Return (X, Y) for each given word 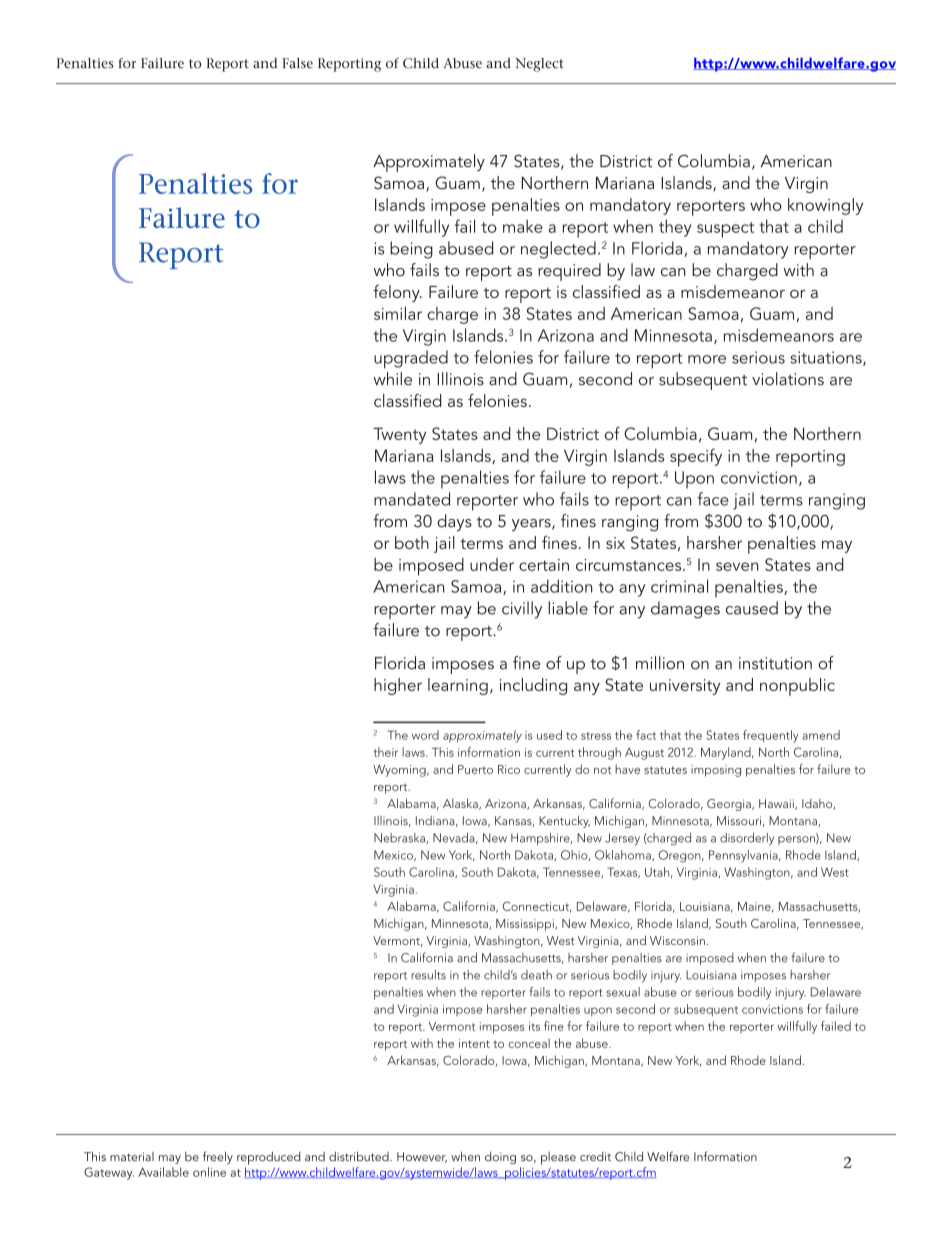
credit (595, 1157)
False (297, 63)
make (523, 226)
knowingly (825, 206)
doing (500, 1158)
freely (217, 1157)
